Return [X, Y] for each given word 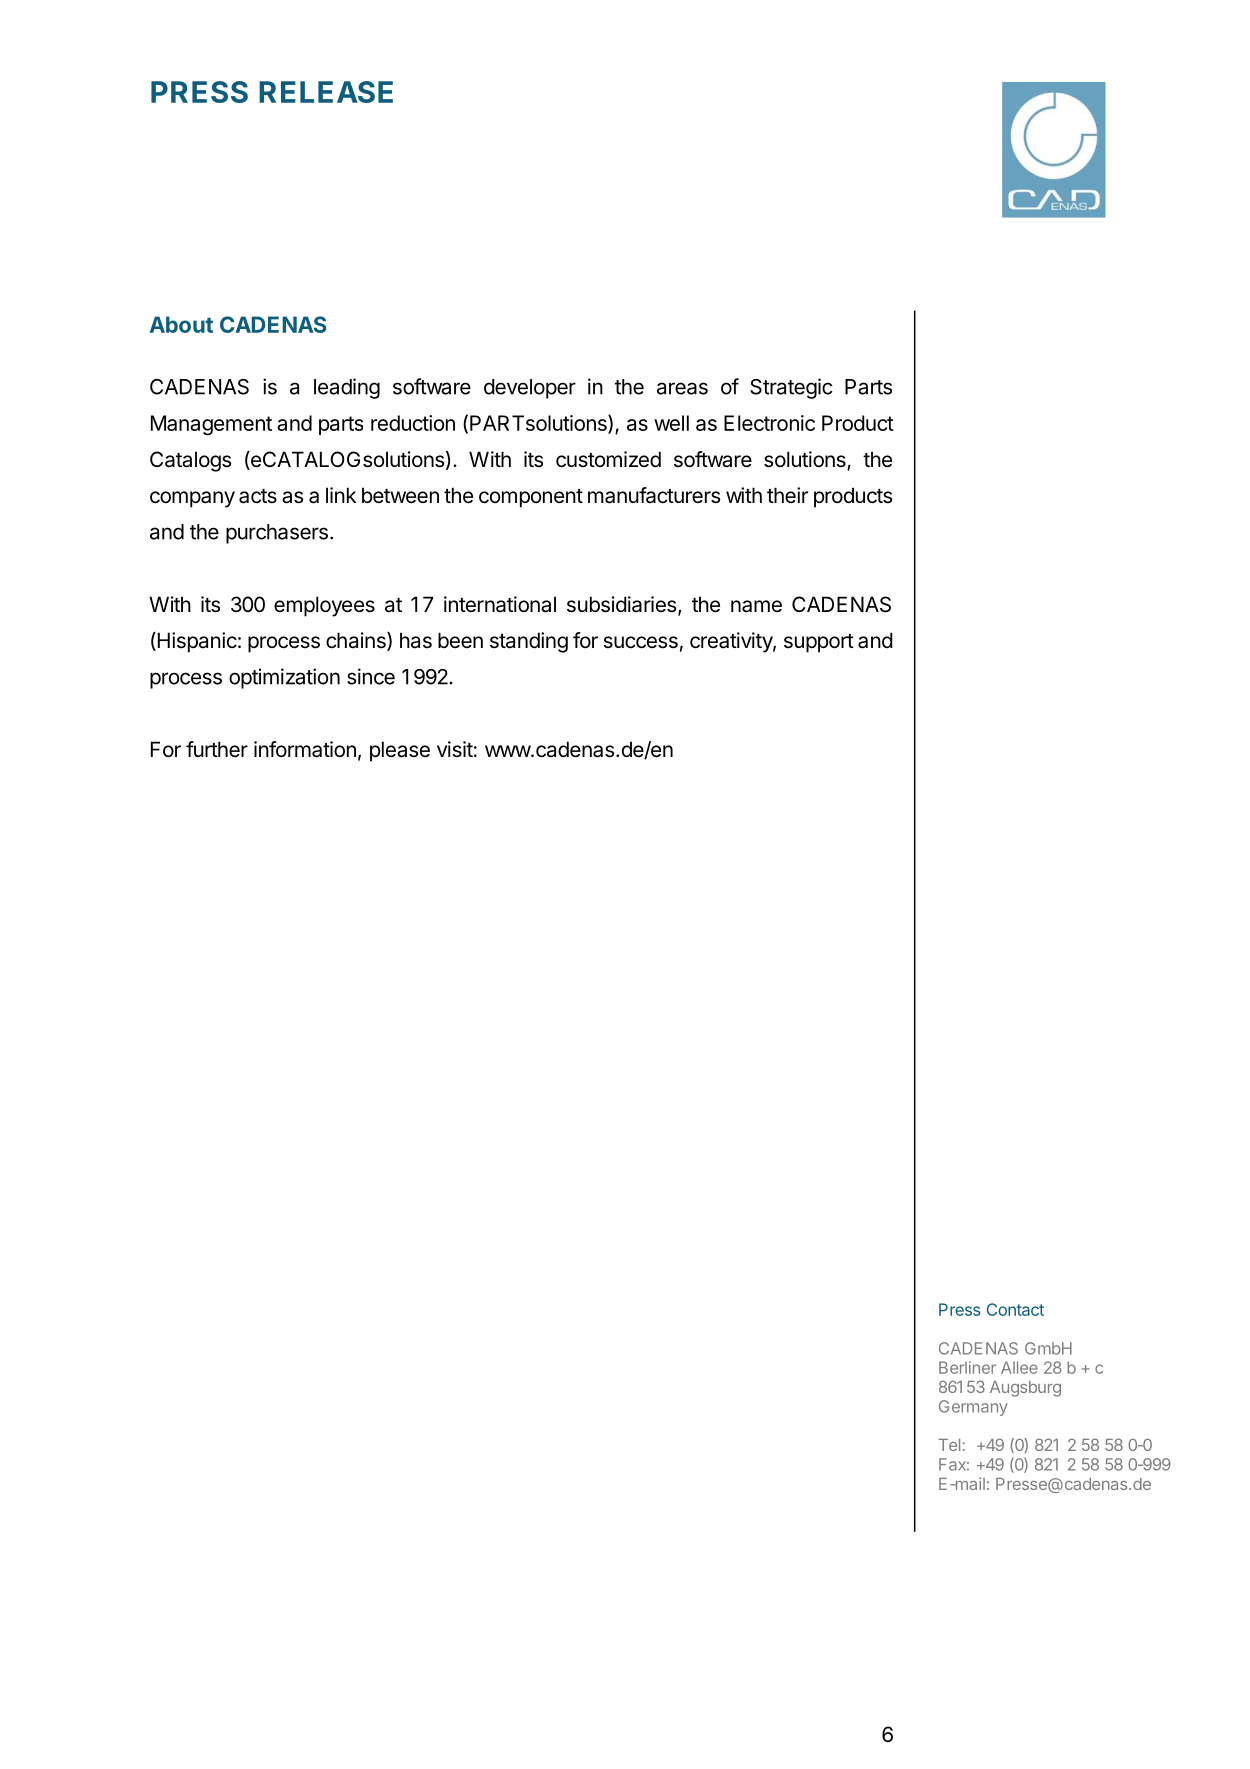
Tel [949, 1445]
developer [530, 389]
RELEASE [326, 92]
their [787, 495]
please [400, 751]
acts [258, 496]
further [217, 749]
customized [608, 459]
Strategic [791, 388]
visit [455, 749]
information [305, 749]
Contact [1015, 1309]
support [819, 643]
